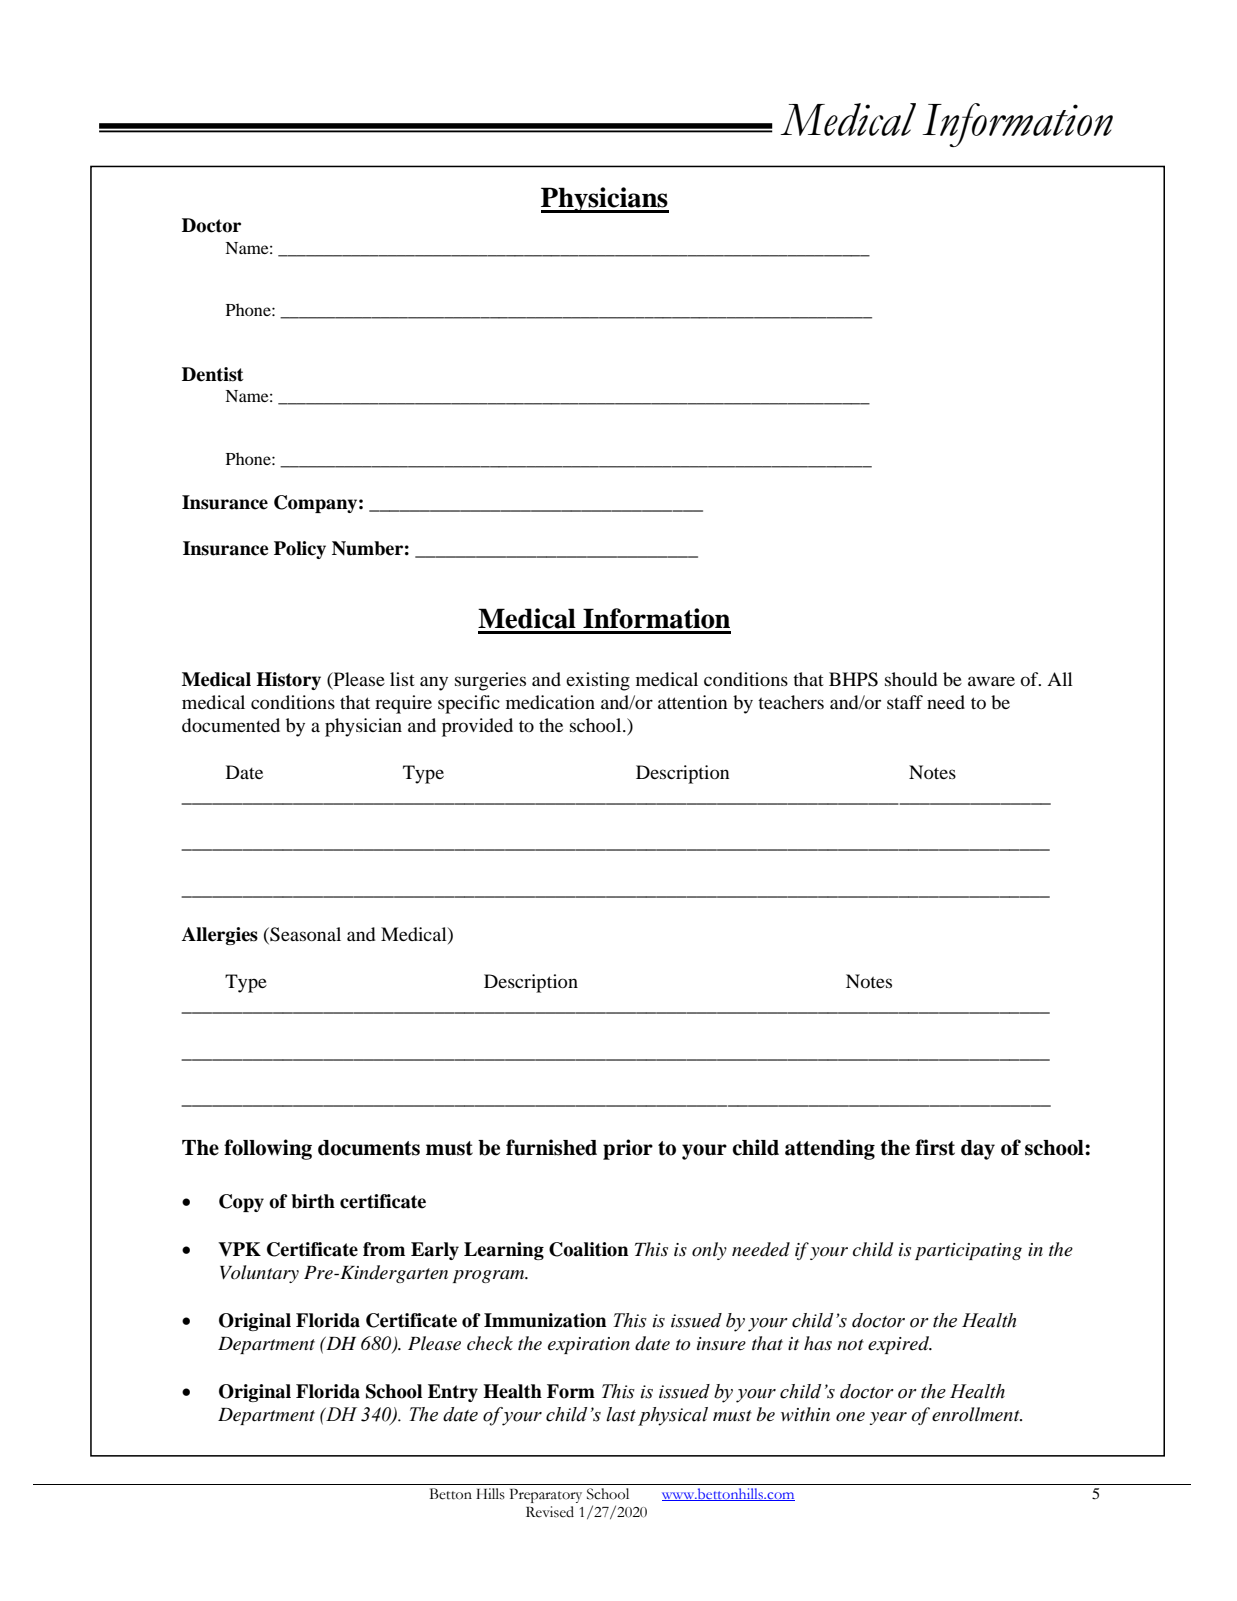 The width and height of the image is (1237, 1601). What do you see at coordinates (830, 1149) in the image?
I see `attending` at bounding box center [830, 1149].
